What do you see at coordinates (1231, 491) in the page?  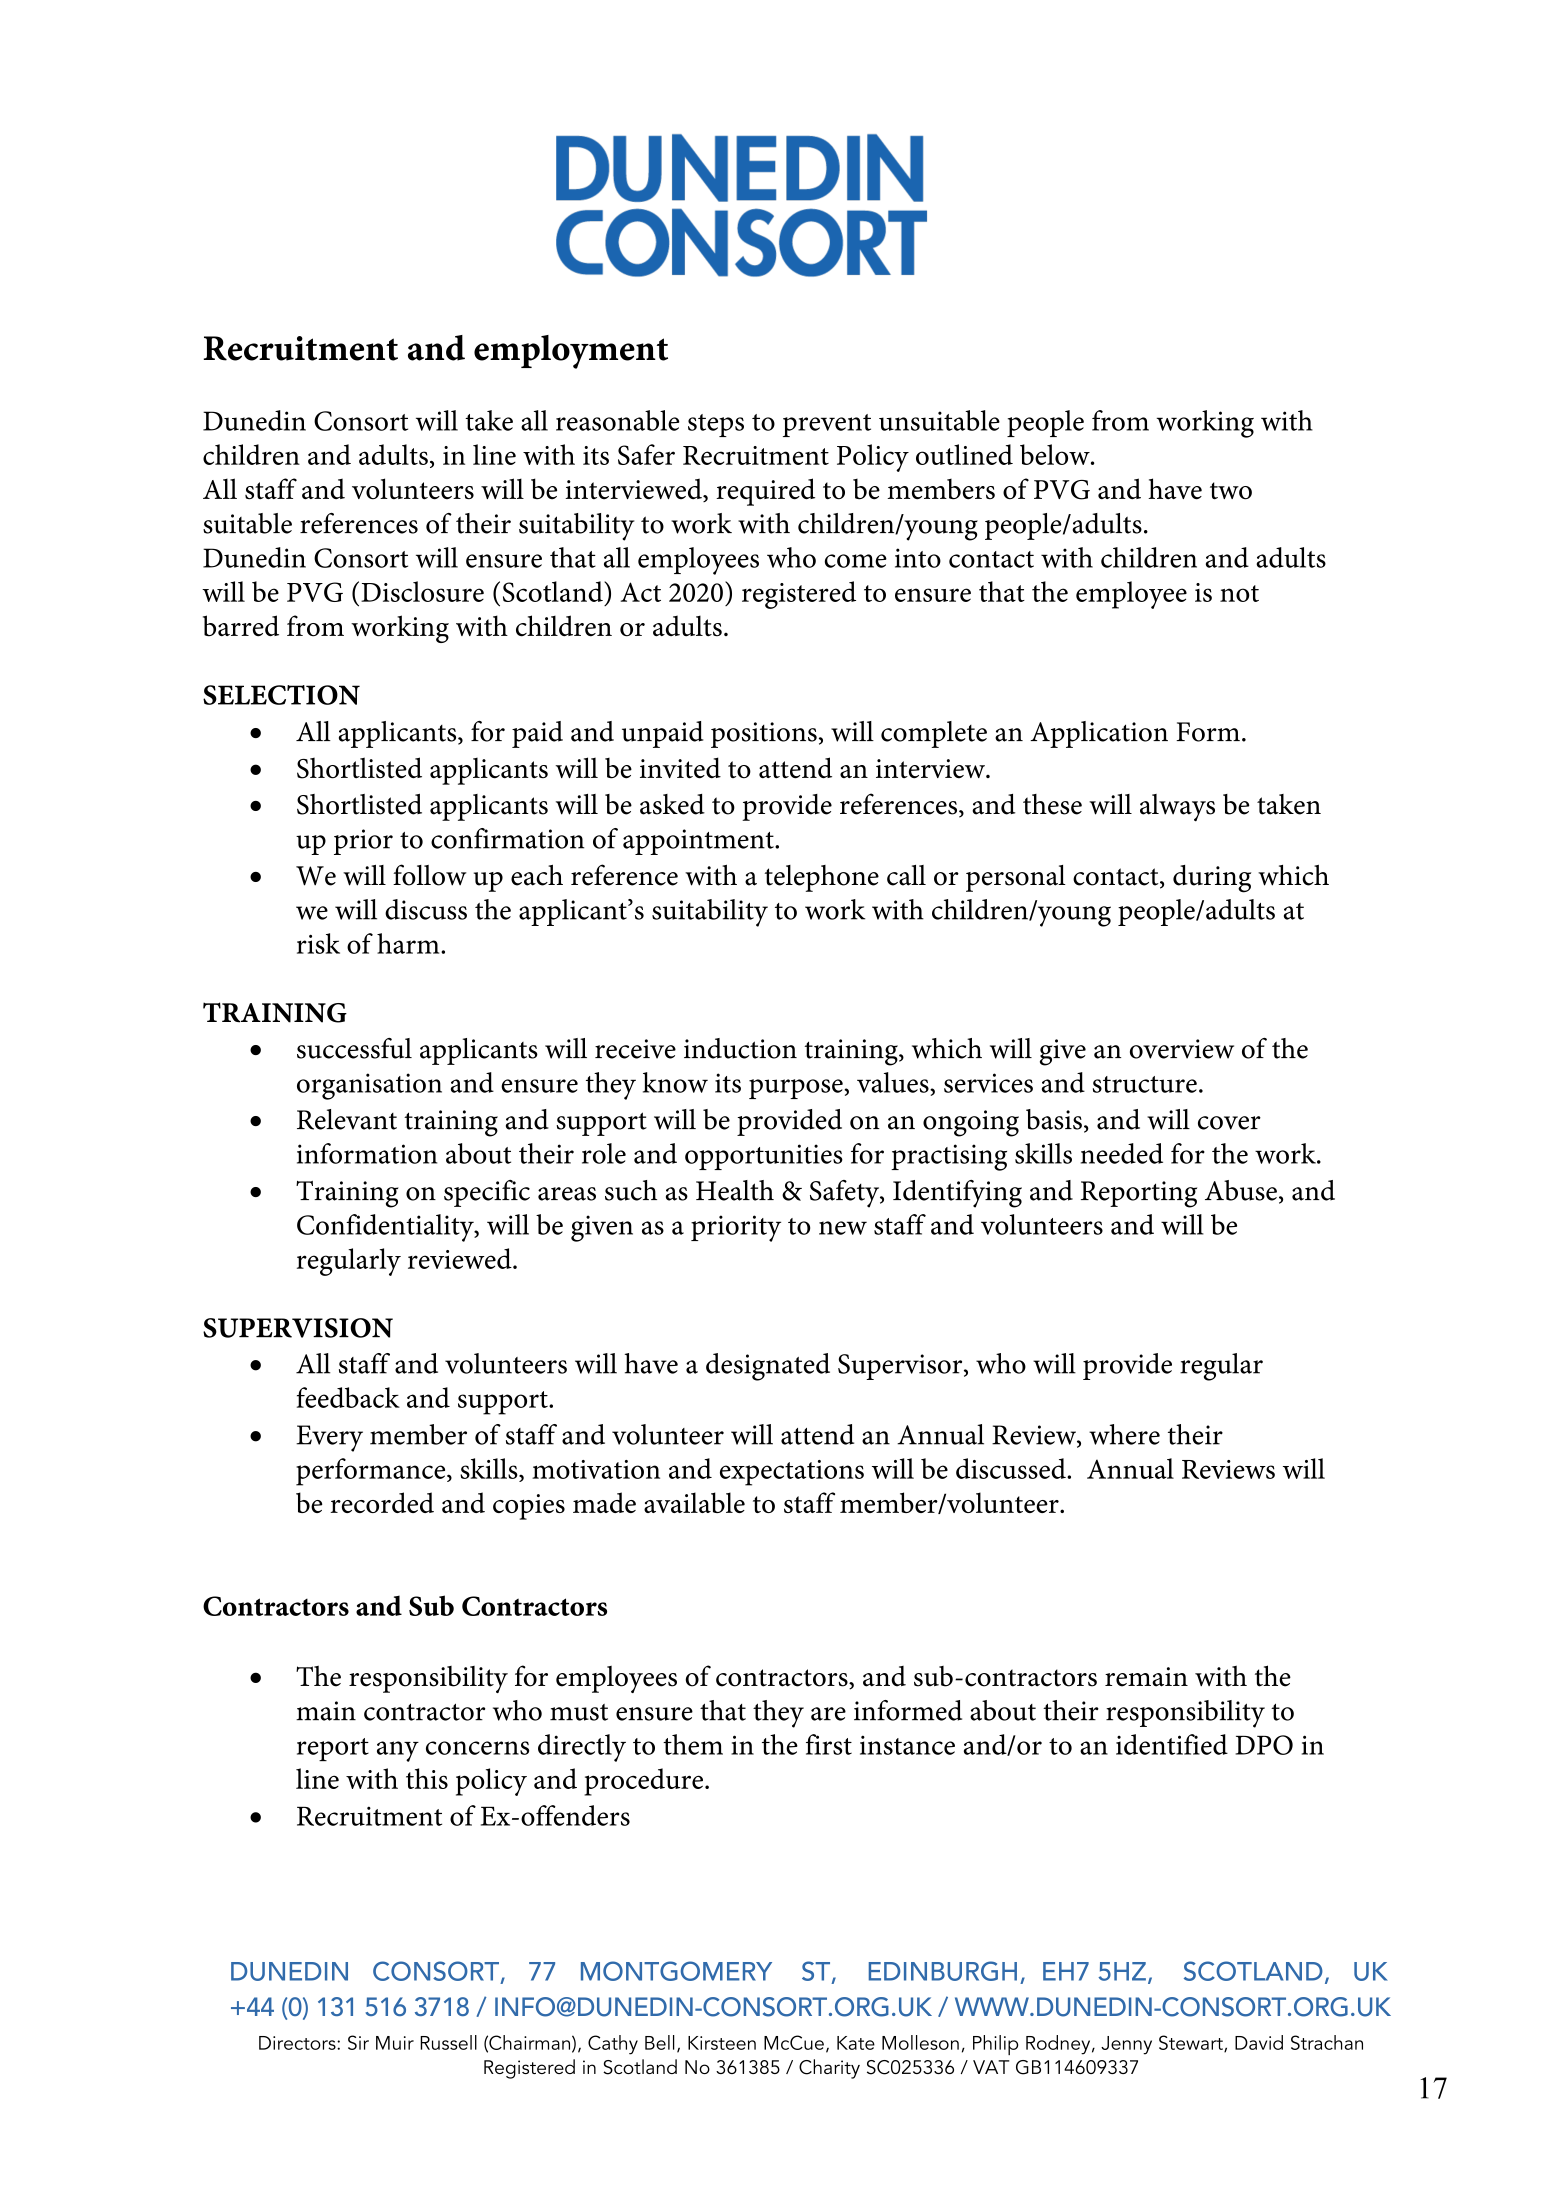 I see `two` at bounding box center [1231, 491].
